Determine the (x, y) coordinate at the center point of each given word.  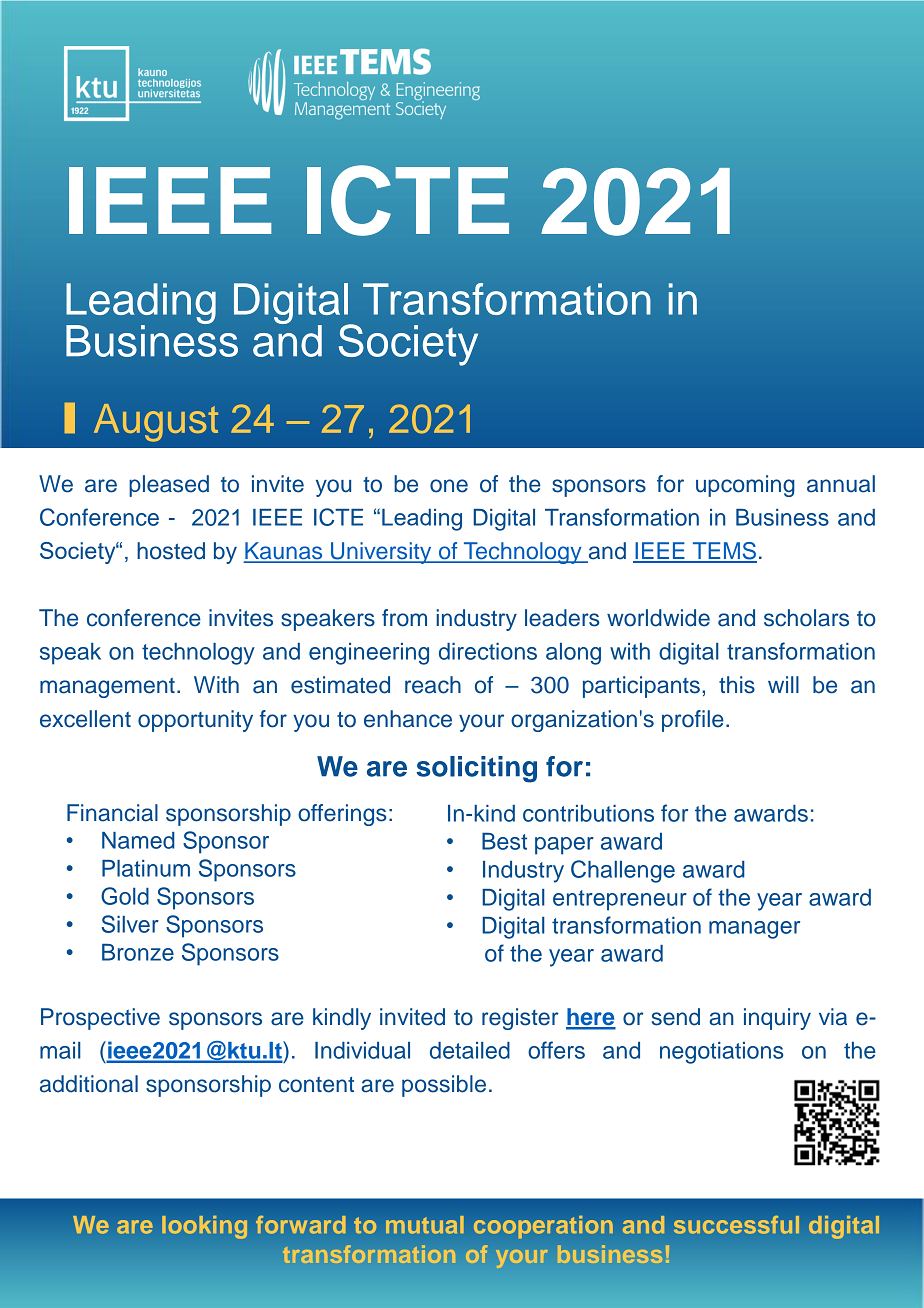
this (737, 685)
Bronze (138, 952)
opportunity (195, 721)
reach (433, 685)
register (520, 1019)
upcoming (745, 486)
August (156, 423)
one (449, 486)
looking (204, 1227)
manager (754, 930)
